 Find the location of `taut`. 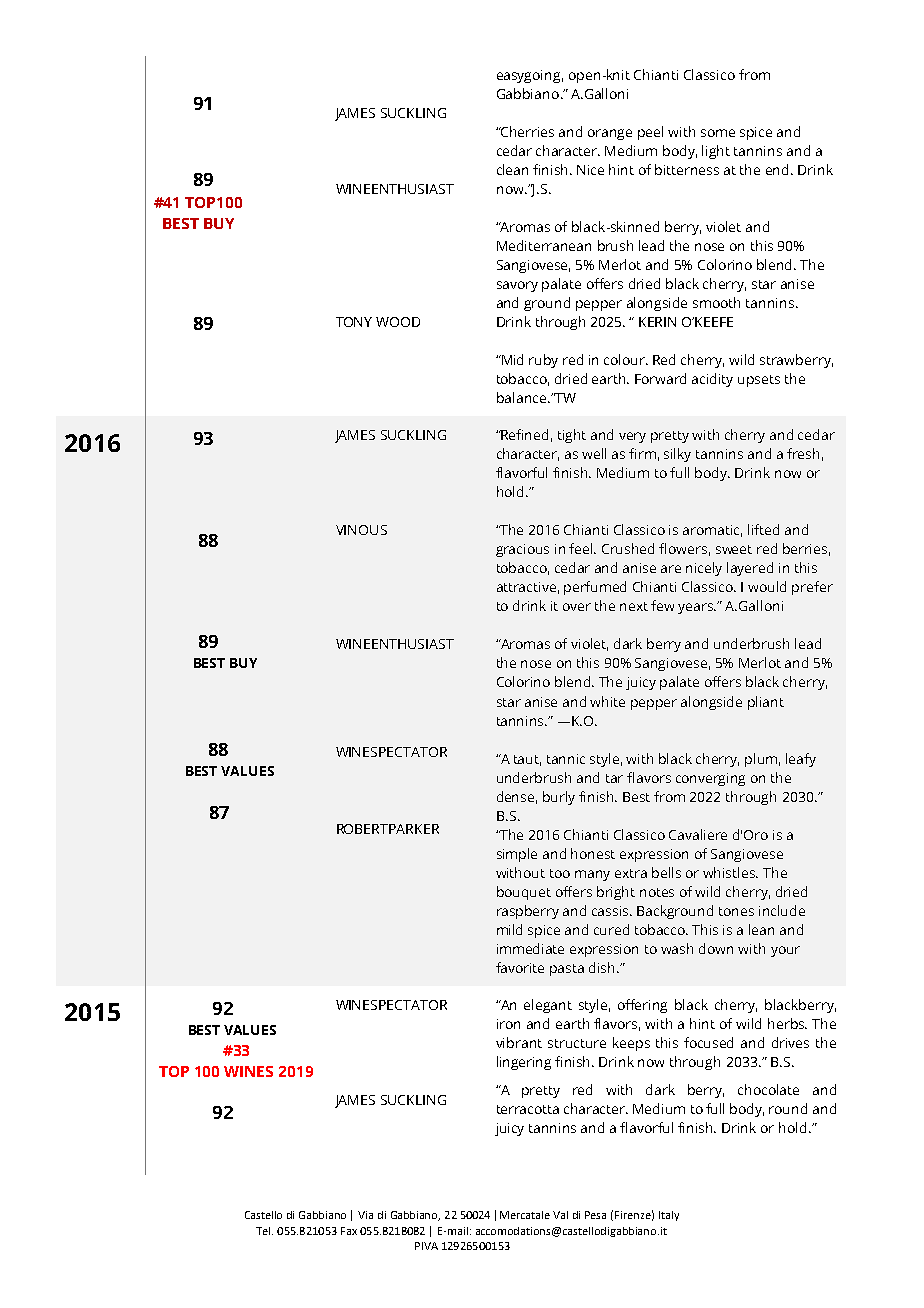

taut is located at coordinates (527, 760).
